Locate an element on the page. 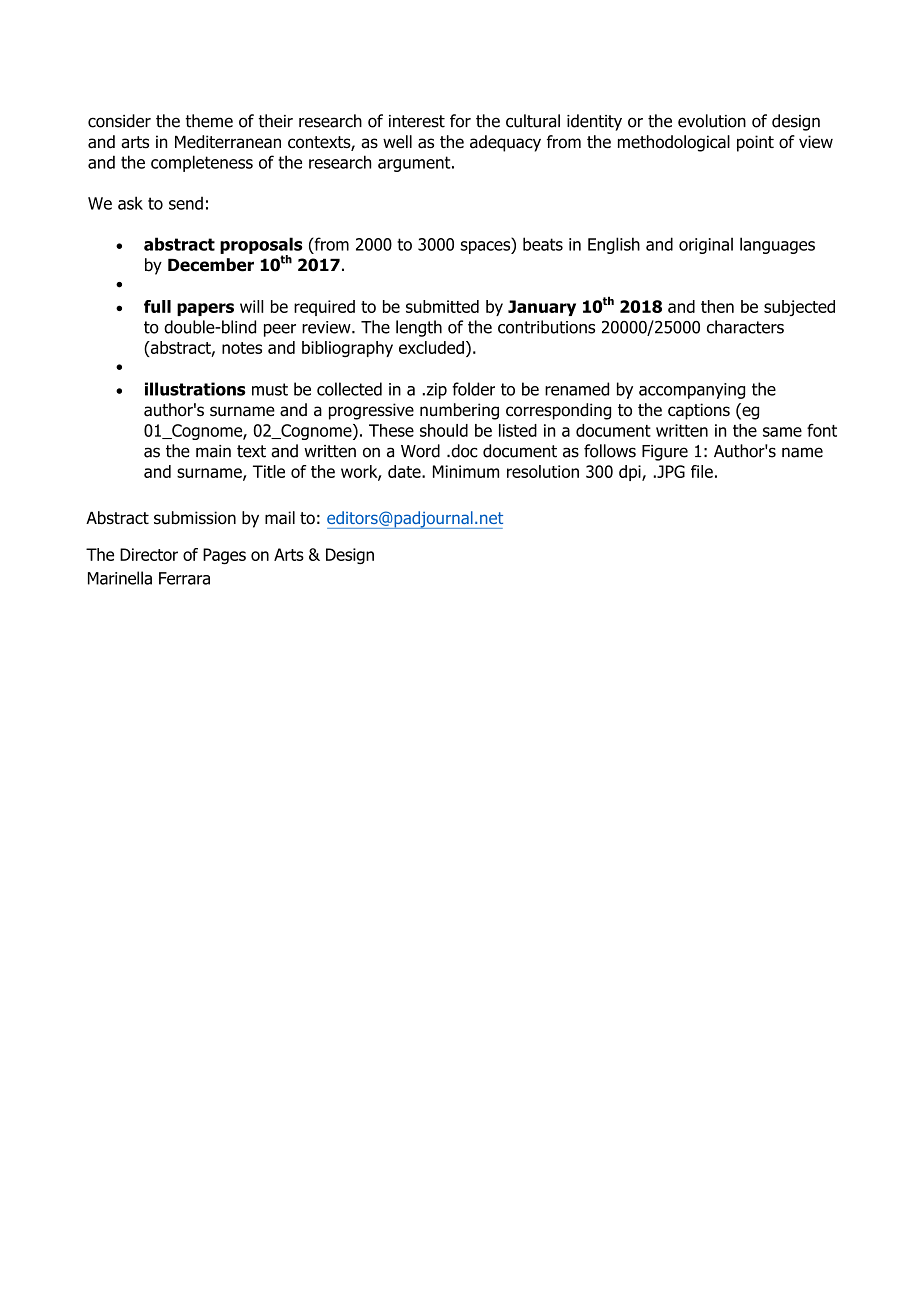 The image size is (924, 1308). Pages is located at coordinates (224, 556).
